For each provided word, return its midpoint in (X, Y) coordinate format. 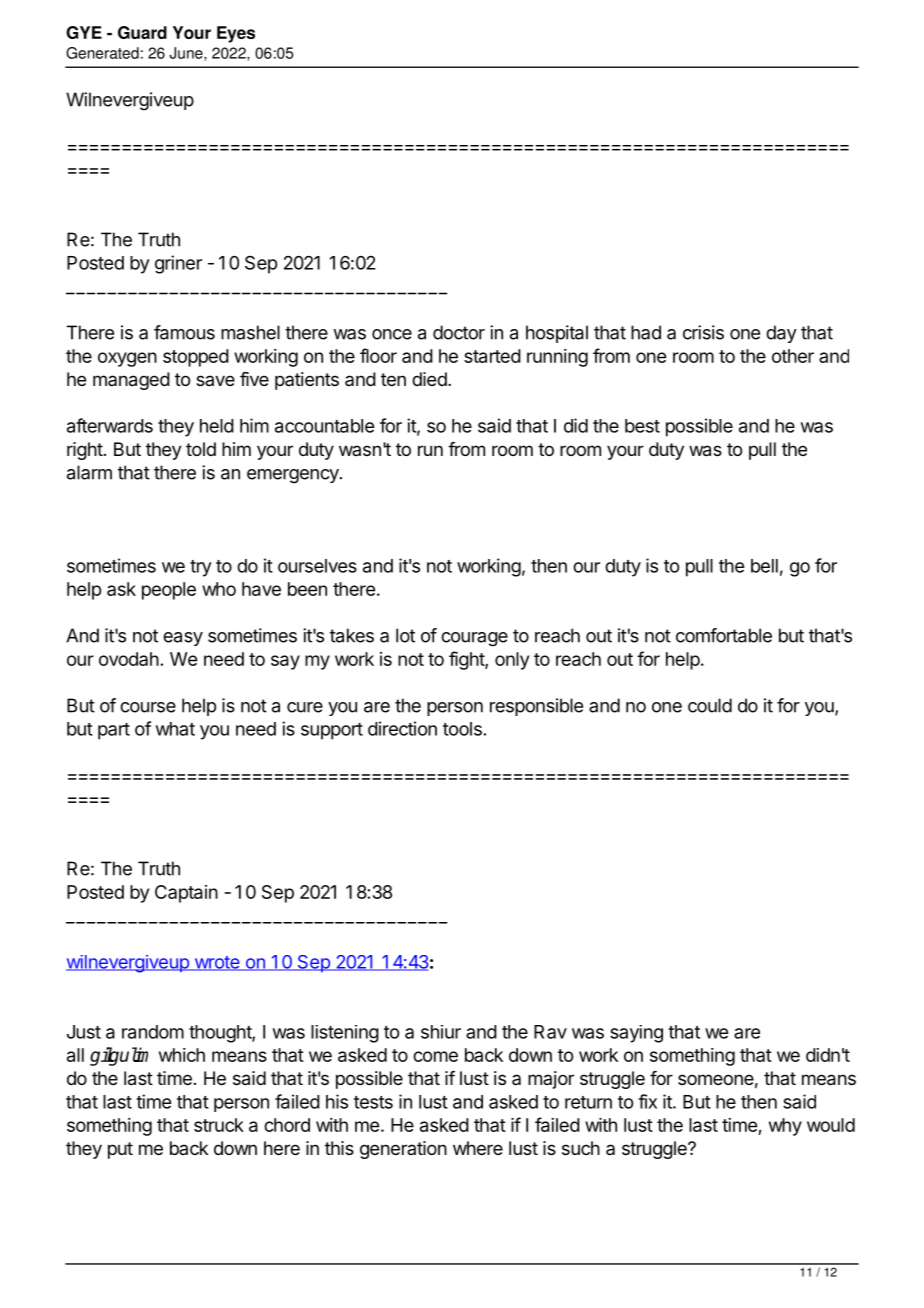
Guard (142, 32)
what (175, 729)
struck (219, 1125)
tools (462, 729)
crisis (703, 332)
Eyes (236, 34)
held (217, 426)
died (429, 379)
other (793, 356)
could (710, 705)
